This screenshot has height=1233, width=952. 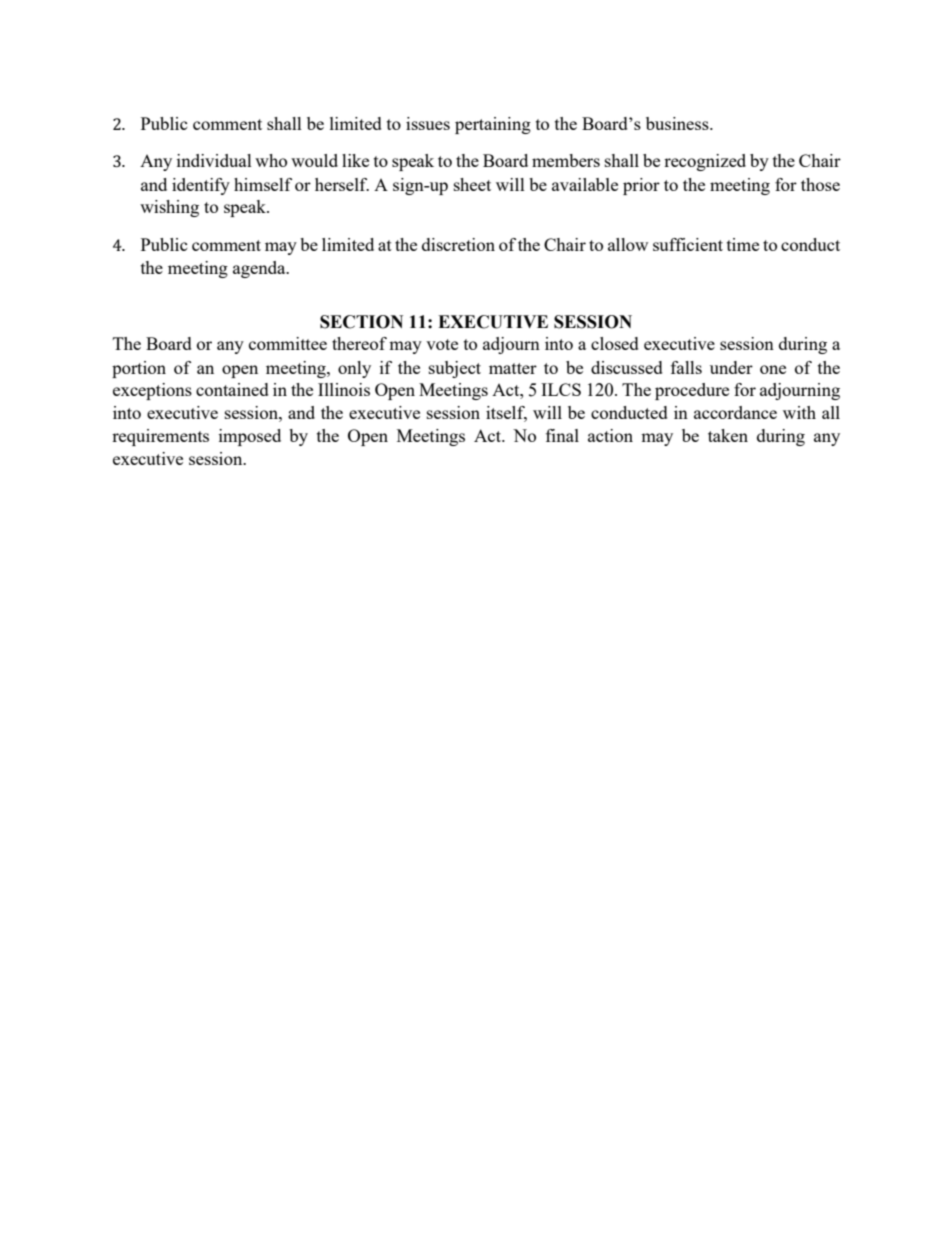 What do you see at coordinates (169, 208) in the screenshot?
I see `wishing` at bounding box center [169, 208].
